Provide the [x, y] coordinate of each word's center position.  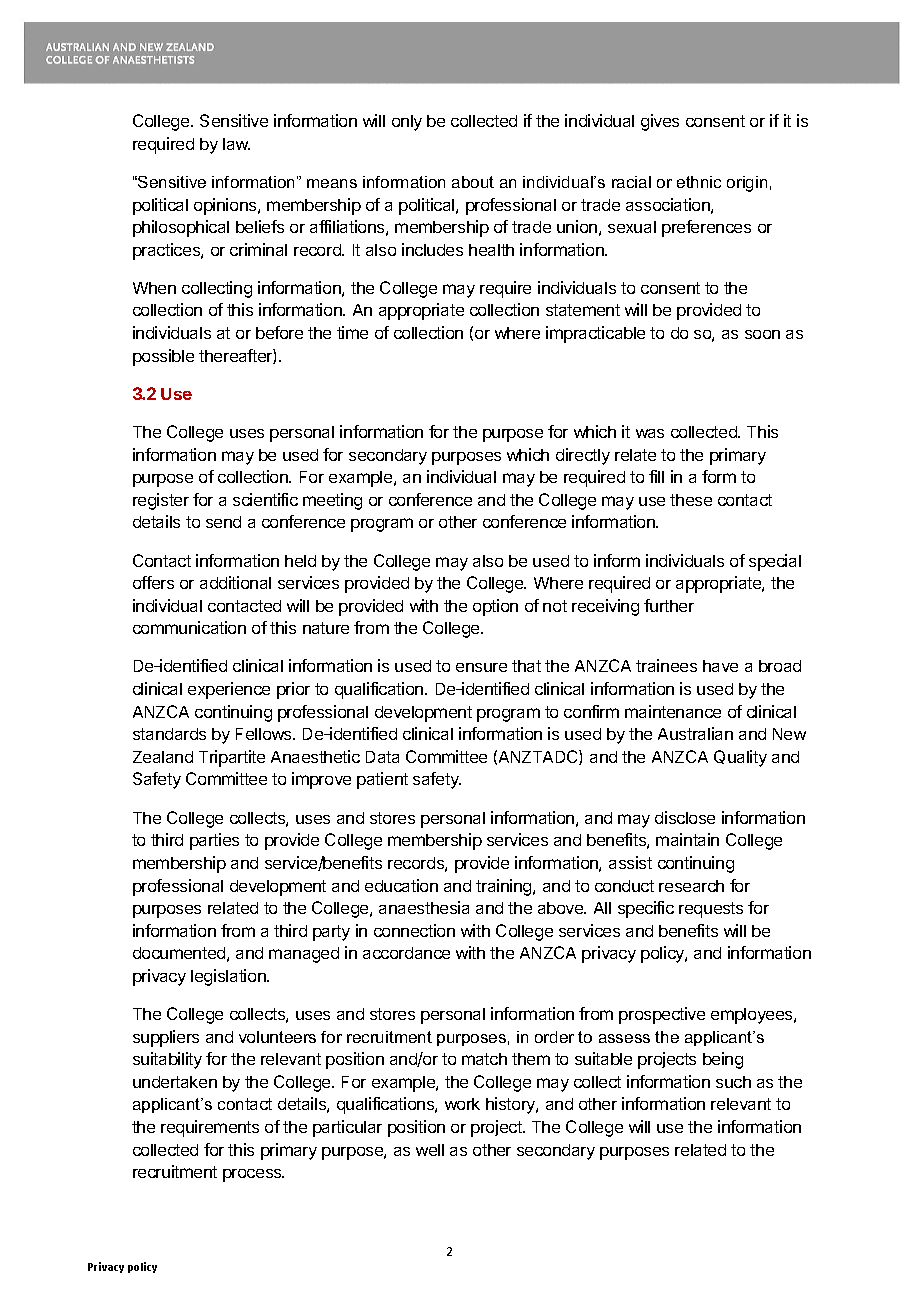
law [236, 144]
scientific [265, 499]
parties [214, 841]
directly [583, 456]
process [253, 1175]
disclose [685, 817]
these [691, 500]
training [505, 887]
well [430, 1150]
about [473, 182]
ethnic [699, 182]
